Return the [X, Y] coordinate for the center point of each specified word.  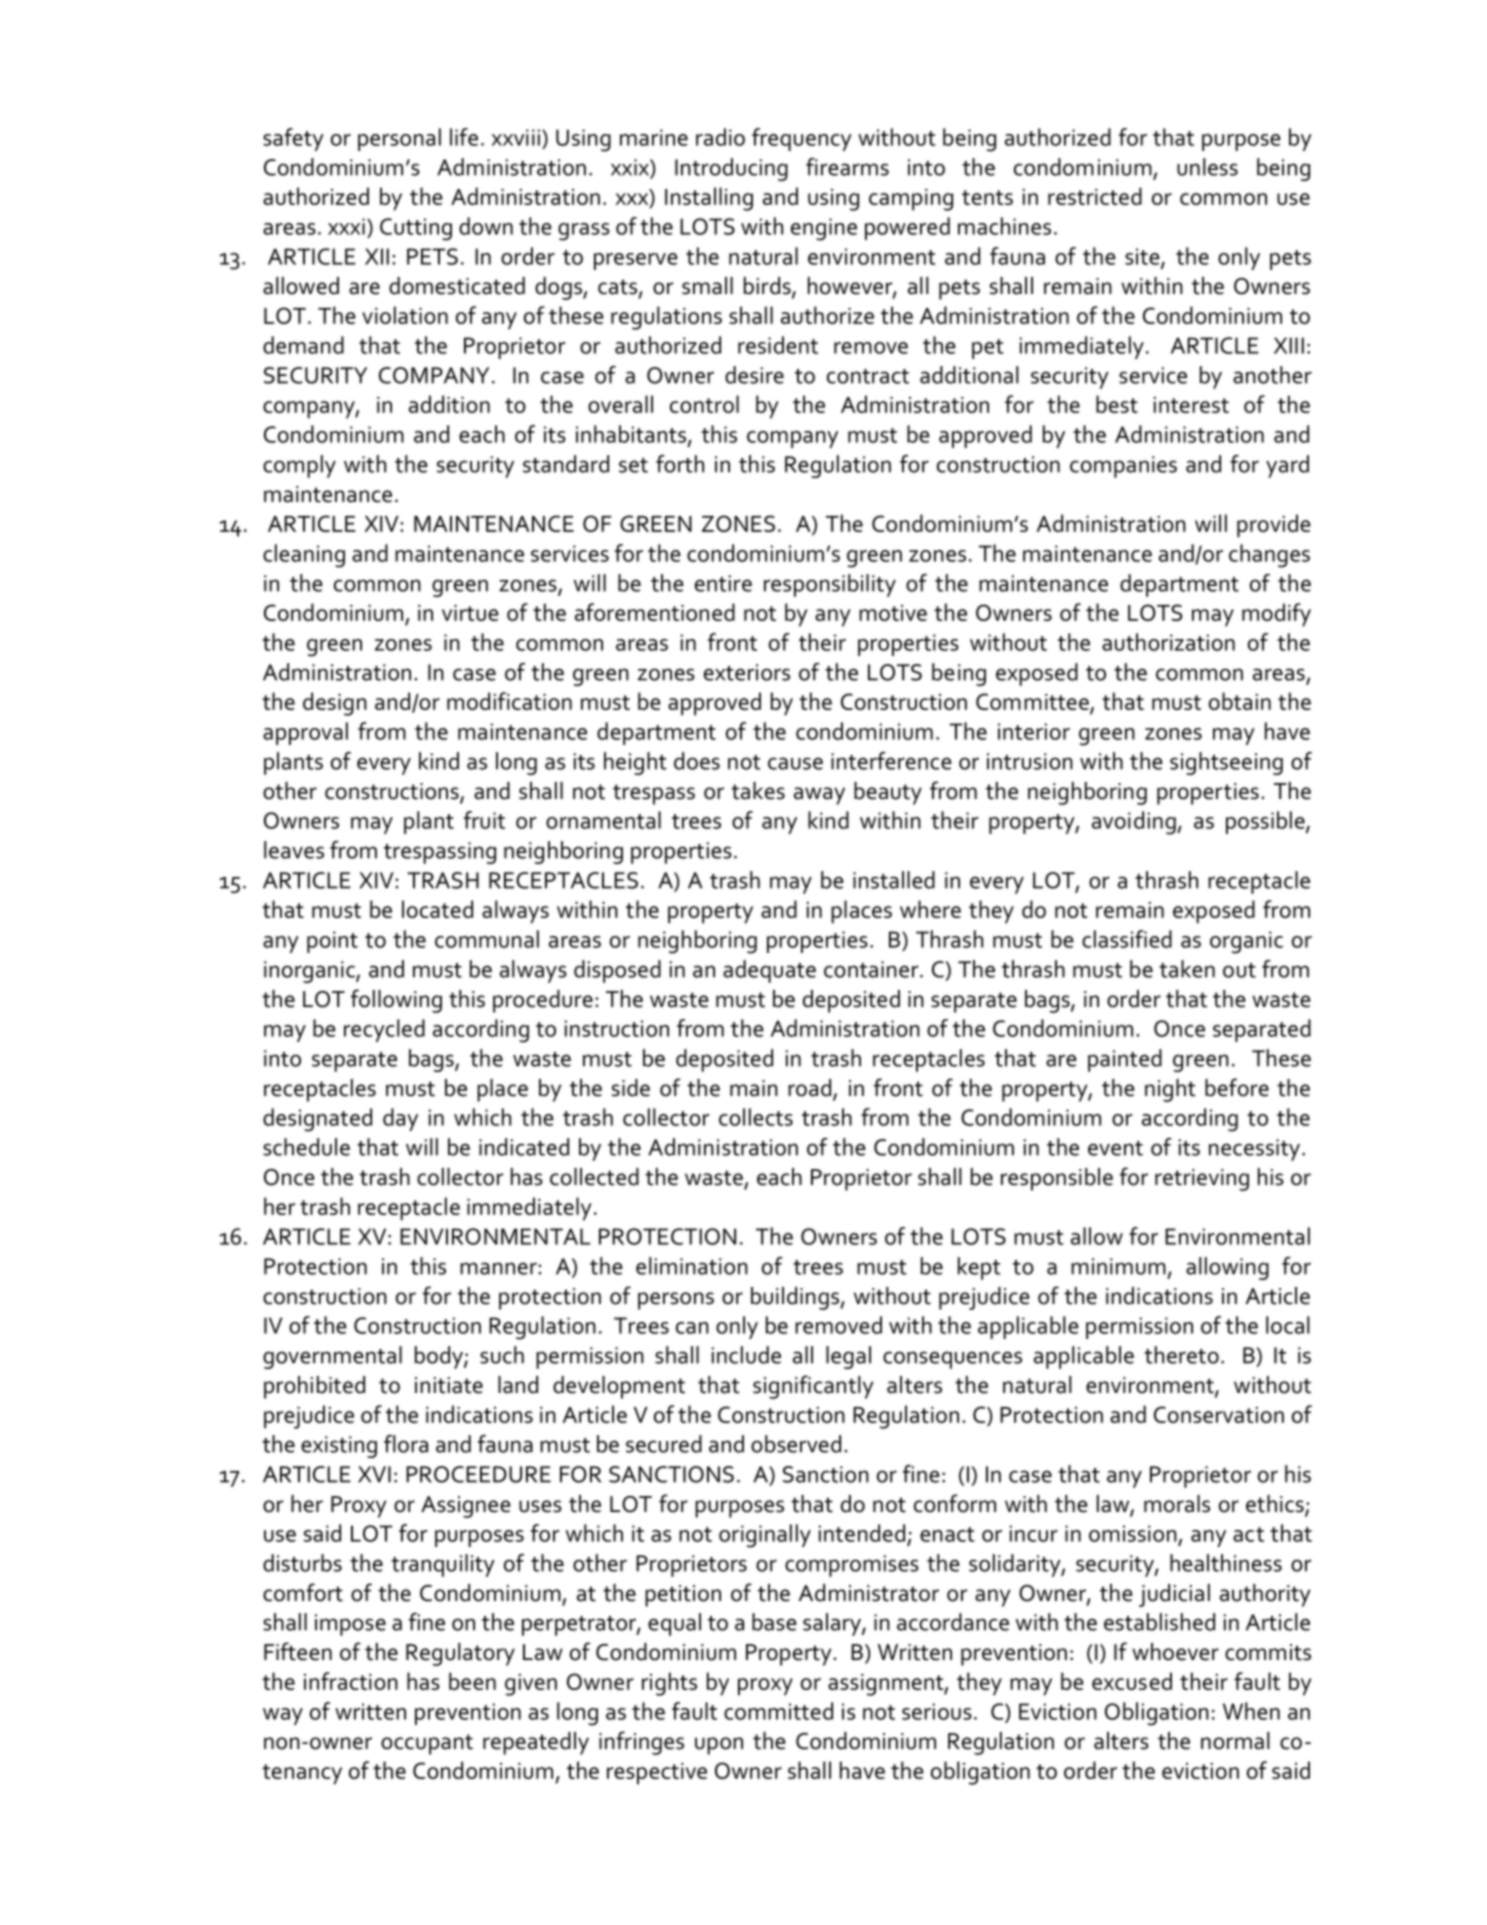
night [1170, 1090]
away [819, 796]
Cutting [416, 229]
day [400, 1119]
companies [1123, 467]
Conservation [1219, 1414]
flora [406, 1444]
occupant [427, 1744]
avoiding [1135, 823]
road [809, 1088]
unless [1207, 167]
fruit [484, 820]
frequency [802, 139]
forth [680, 464]
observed [796, 1444]
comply [299, 466]
